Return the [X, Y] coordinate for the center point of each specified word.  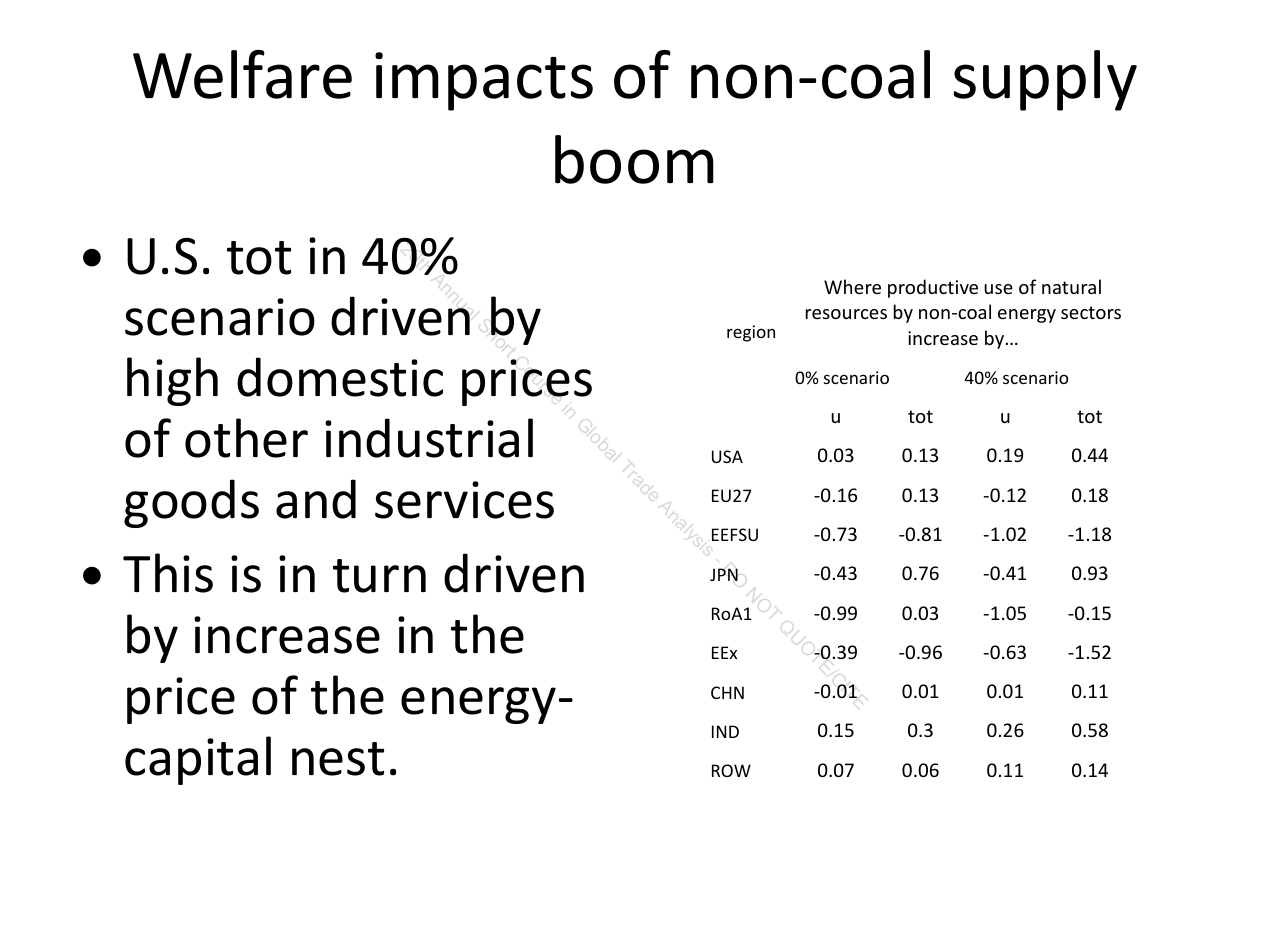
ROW [731, 770]
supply [1045, 80]
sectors [1091, 312]
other [246, 438]
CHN [727, 692]
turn [379, 576]
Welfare [242, 74]
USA [727, 456]
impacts [484, 81]
